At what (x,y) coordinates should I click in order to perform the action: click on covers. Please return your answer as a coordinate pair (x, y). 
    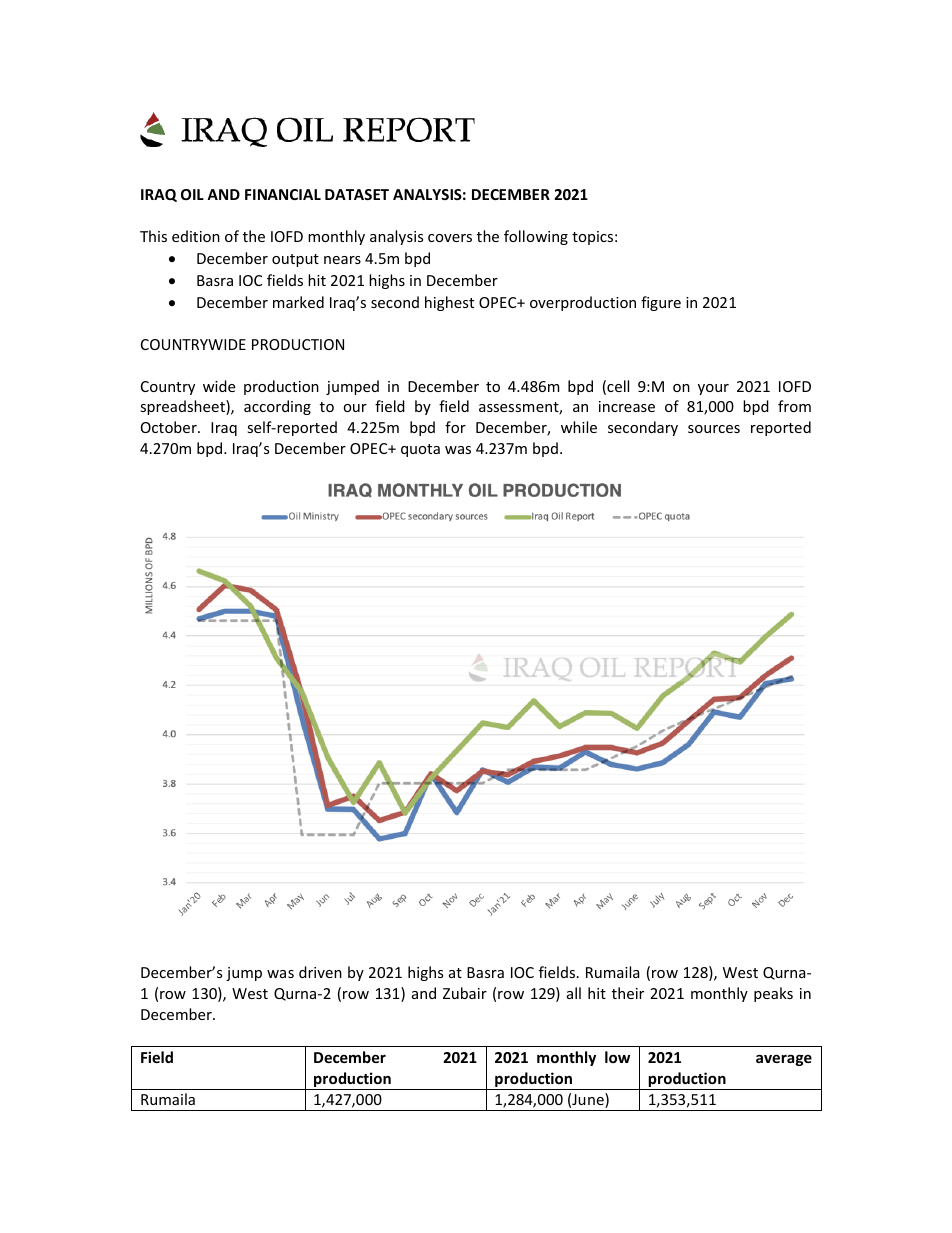
    Looking at the image, I should click on (450, 238).
